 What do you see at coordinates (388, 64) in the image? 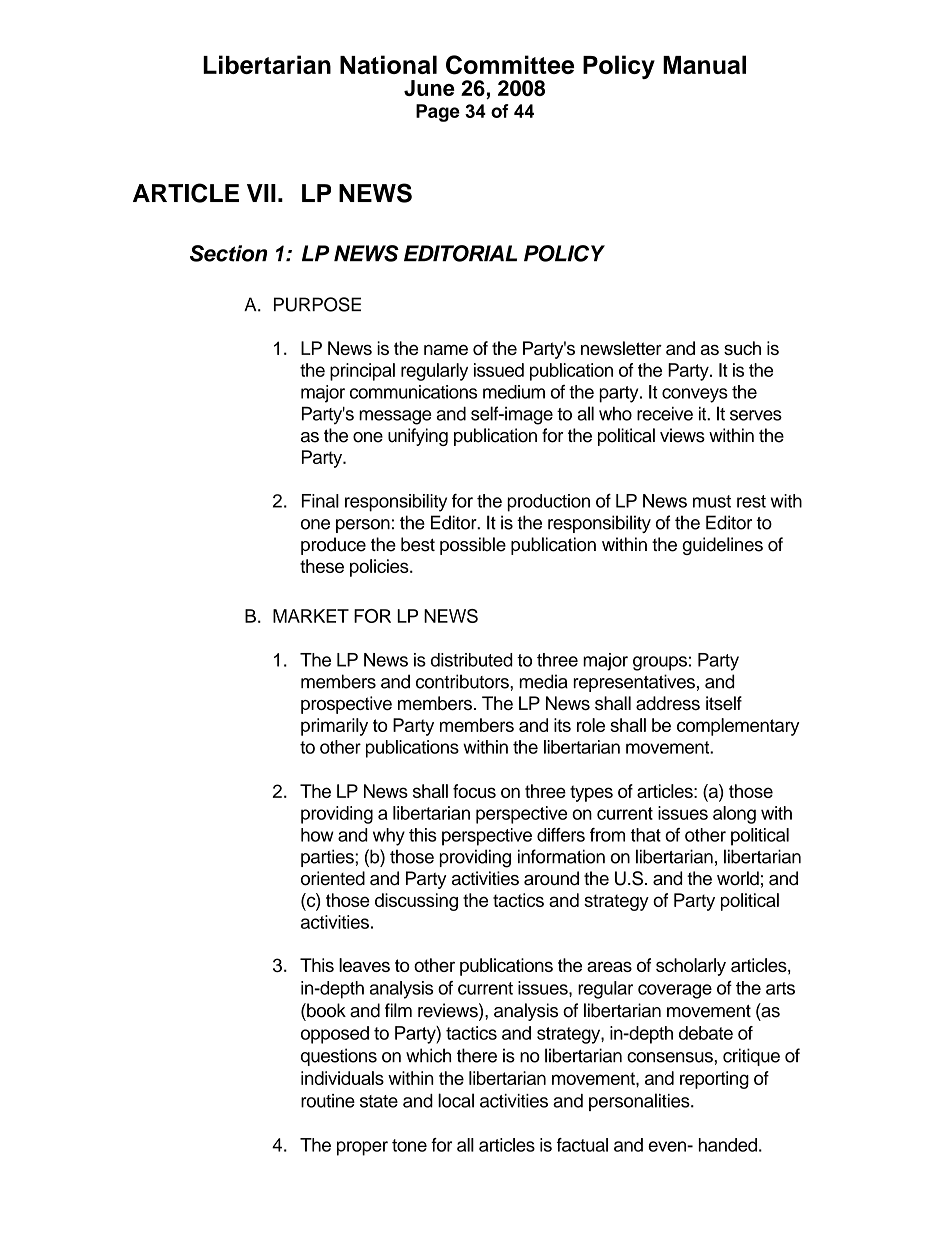
I see `National` at bounding box center [388, 64].
